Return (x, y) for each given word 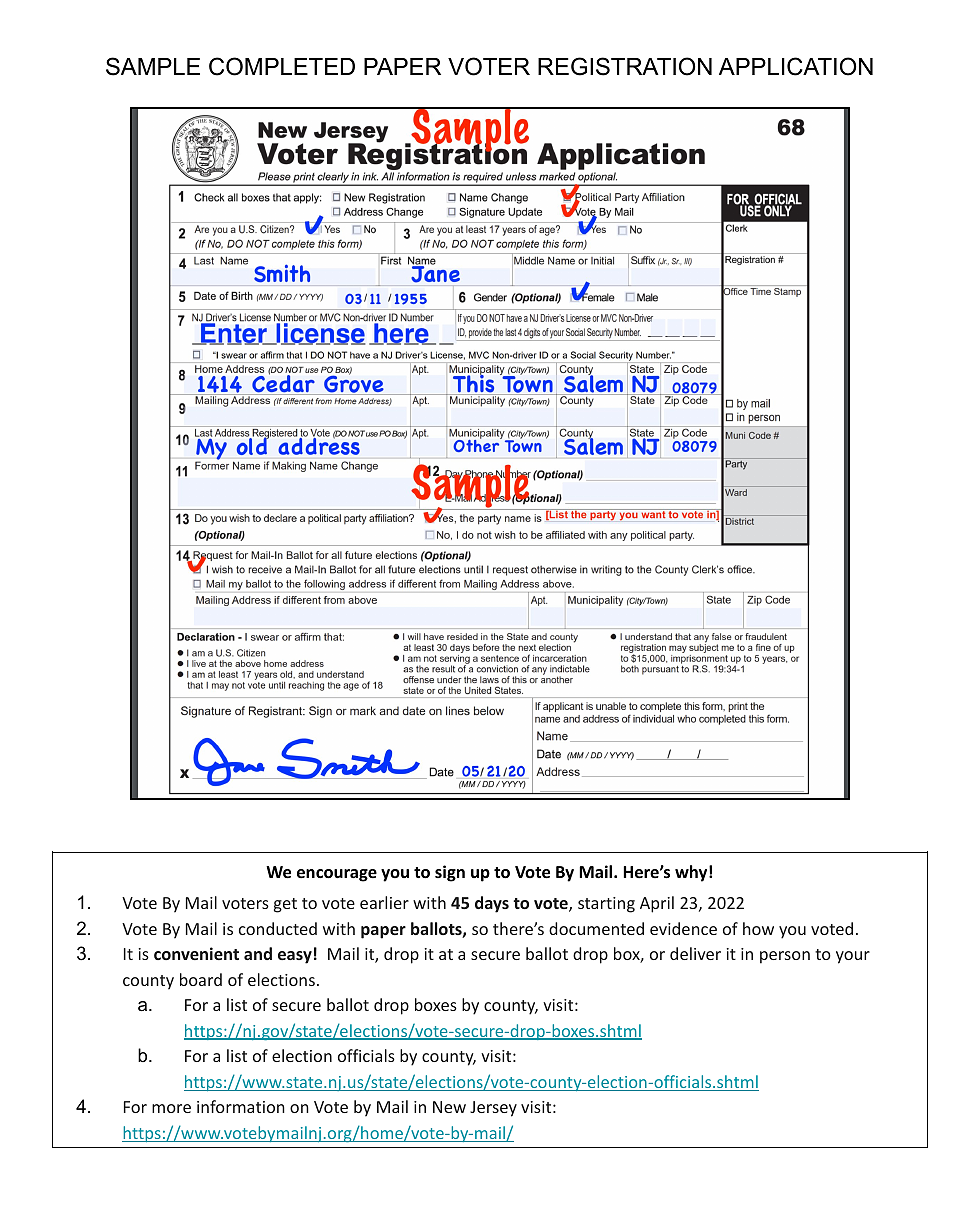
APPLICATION (796, 66)
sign (450, 873)
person (785, 957)
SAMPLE (153, 66)
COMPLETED (282, 66)
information (241, 1106)
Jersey (493, 1109)
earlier (384, 902)
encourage (337, 875)
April (657, 904)
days (492, 904)
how (758, 928)
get (285, 905)
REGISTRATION (625, 66)
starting (606, 905)
